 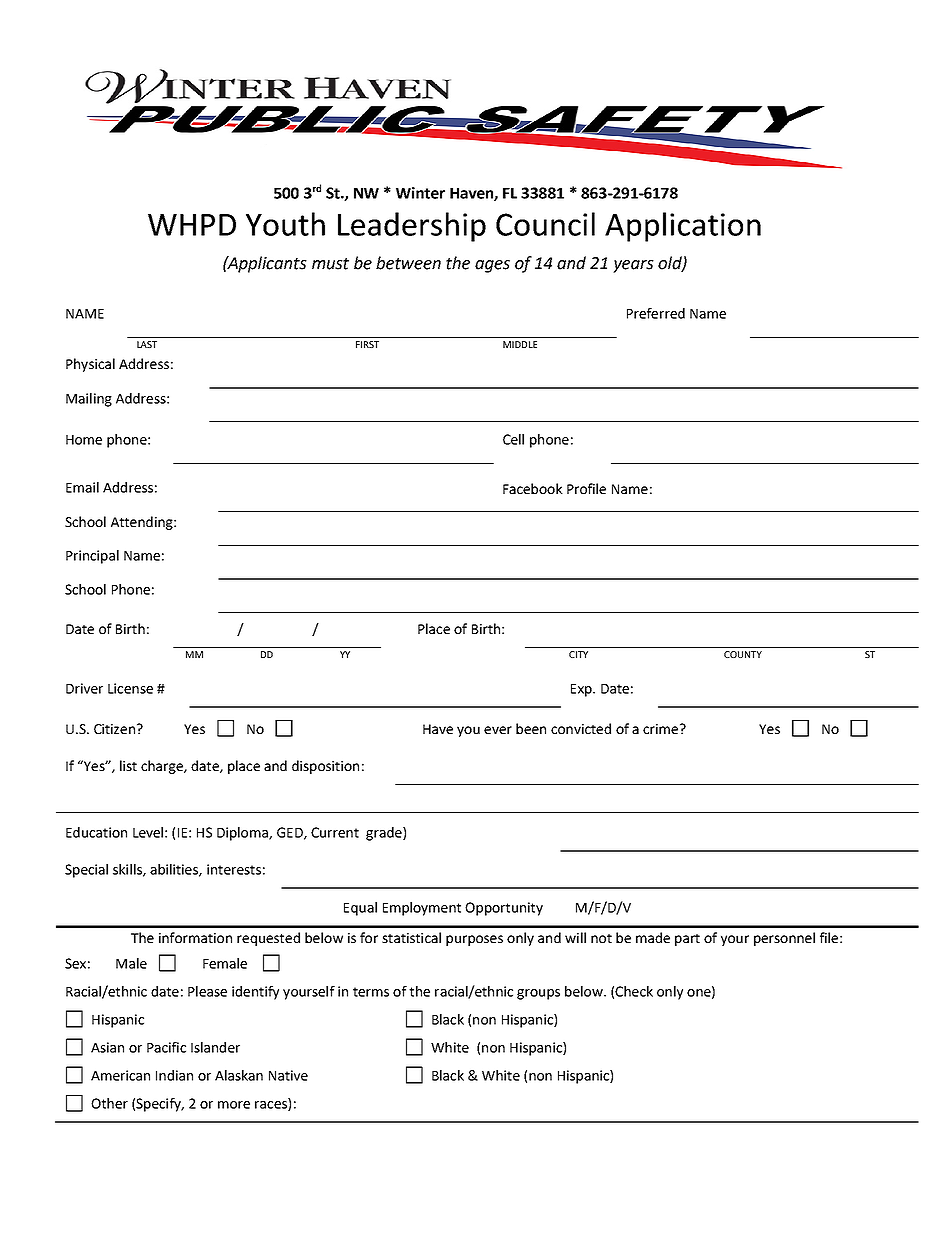 I want to click on COUNTY, so click(x=743, y=654).
